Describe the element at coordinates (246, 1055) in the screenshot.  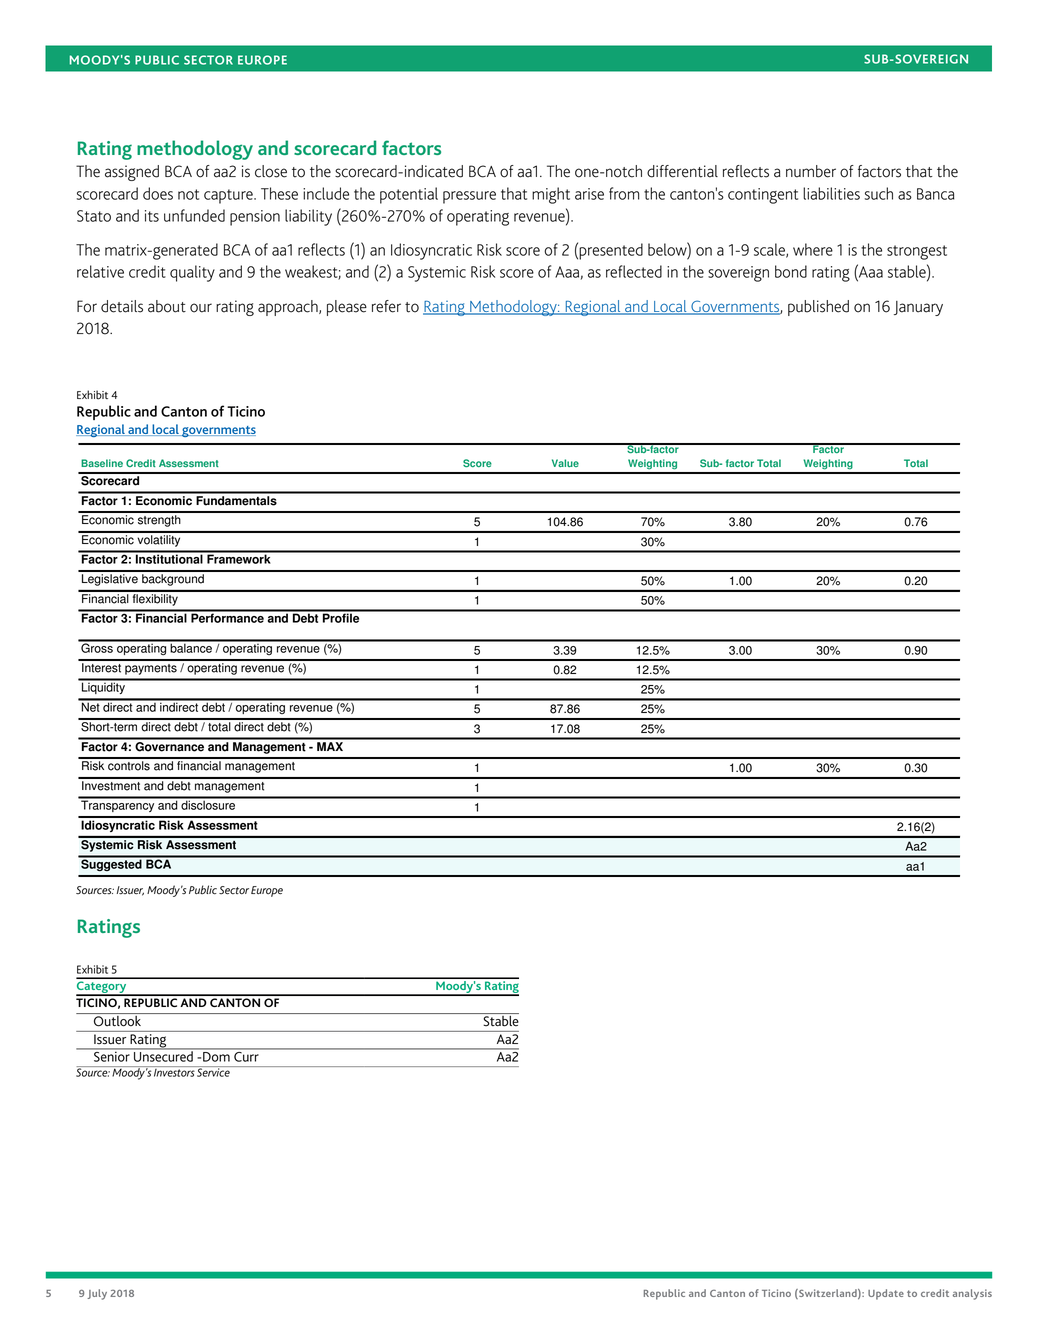
I see `Curr` at that location.
